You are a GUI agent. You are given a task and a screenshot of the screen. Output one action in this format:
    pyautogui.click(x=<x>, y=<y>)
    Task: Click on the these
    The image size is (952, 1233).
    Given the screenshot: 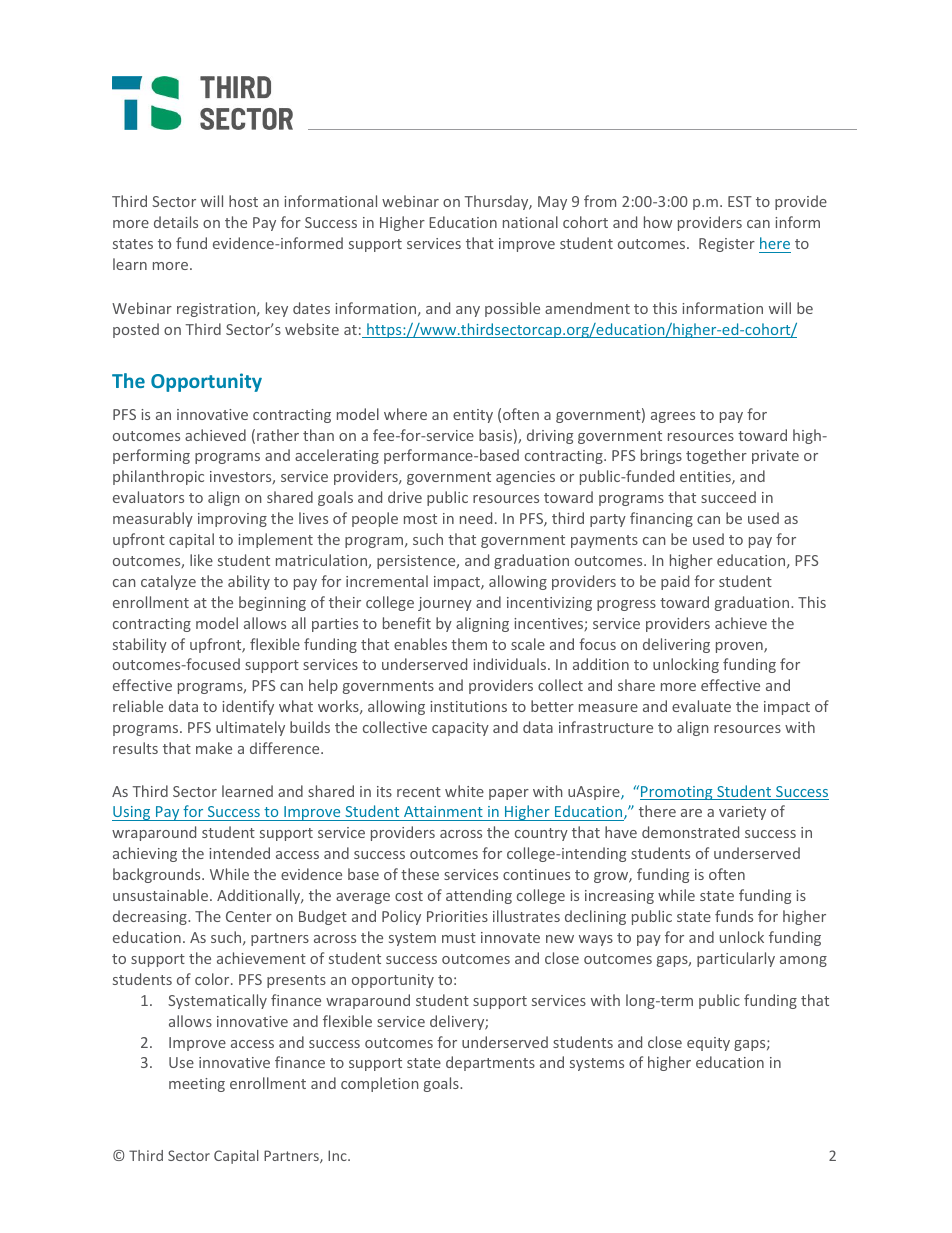 What is the action you would take?
    pyautogui.click(x=420, y=874)
